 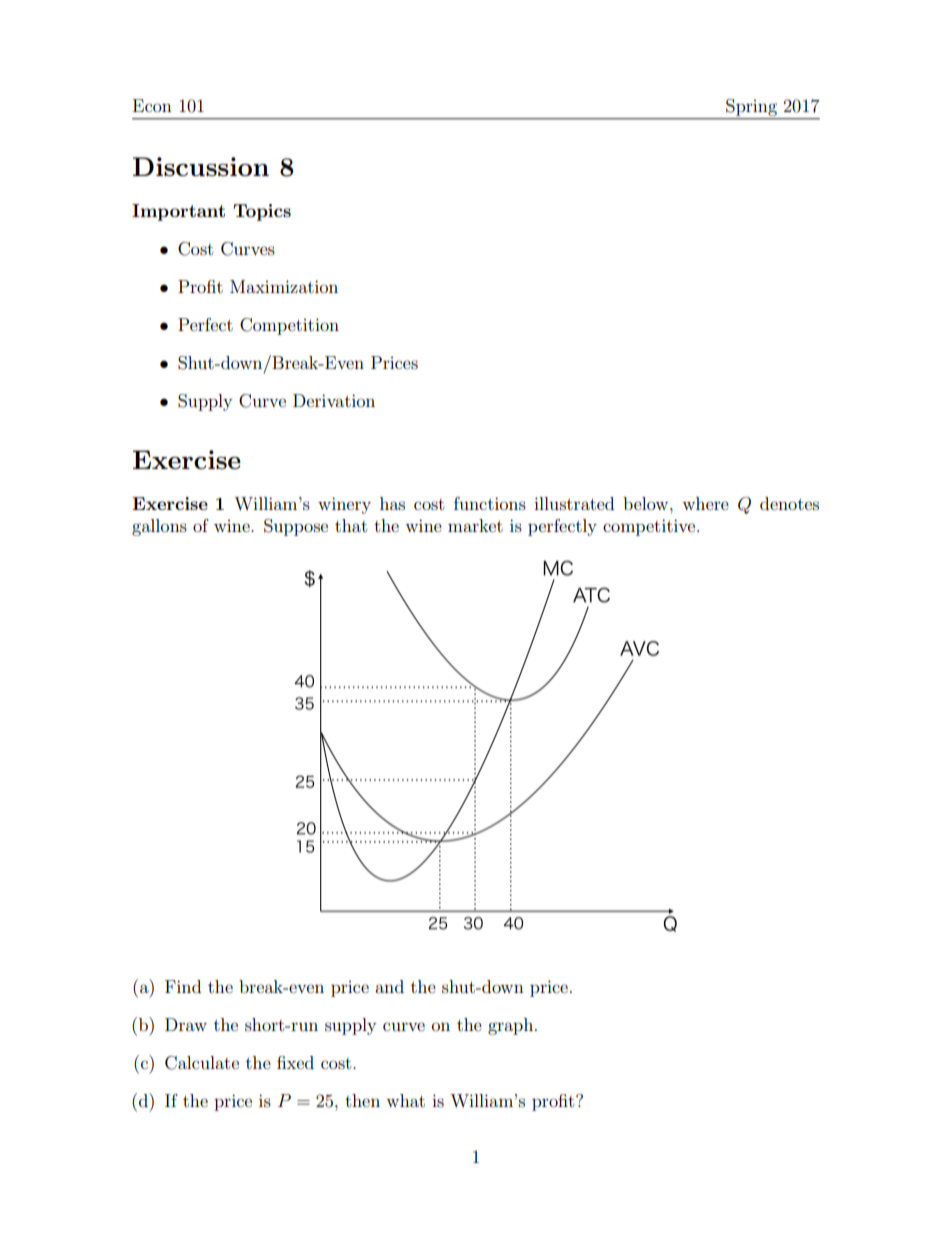 What do you see at coordinates (705, 503) in the screenshot?
I see `where` at bounding box center [705, 503].
